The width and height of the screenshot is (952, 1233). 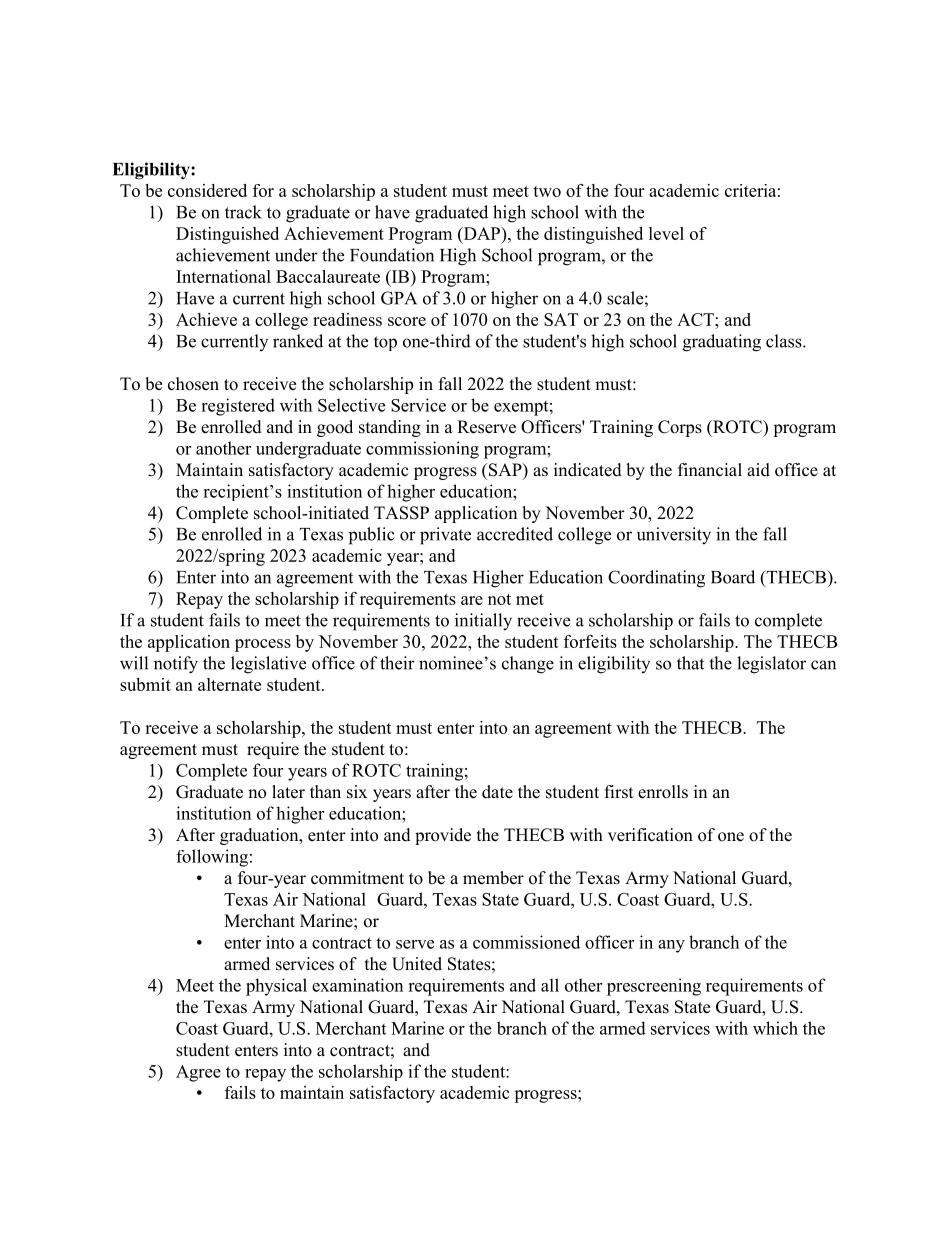 I want to click on United, so click(x=417, y=964).
